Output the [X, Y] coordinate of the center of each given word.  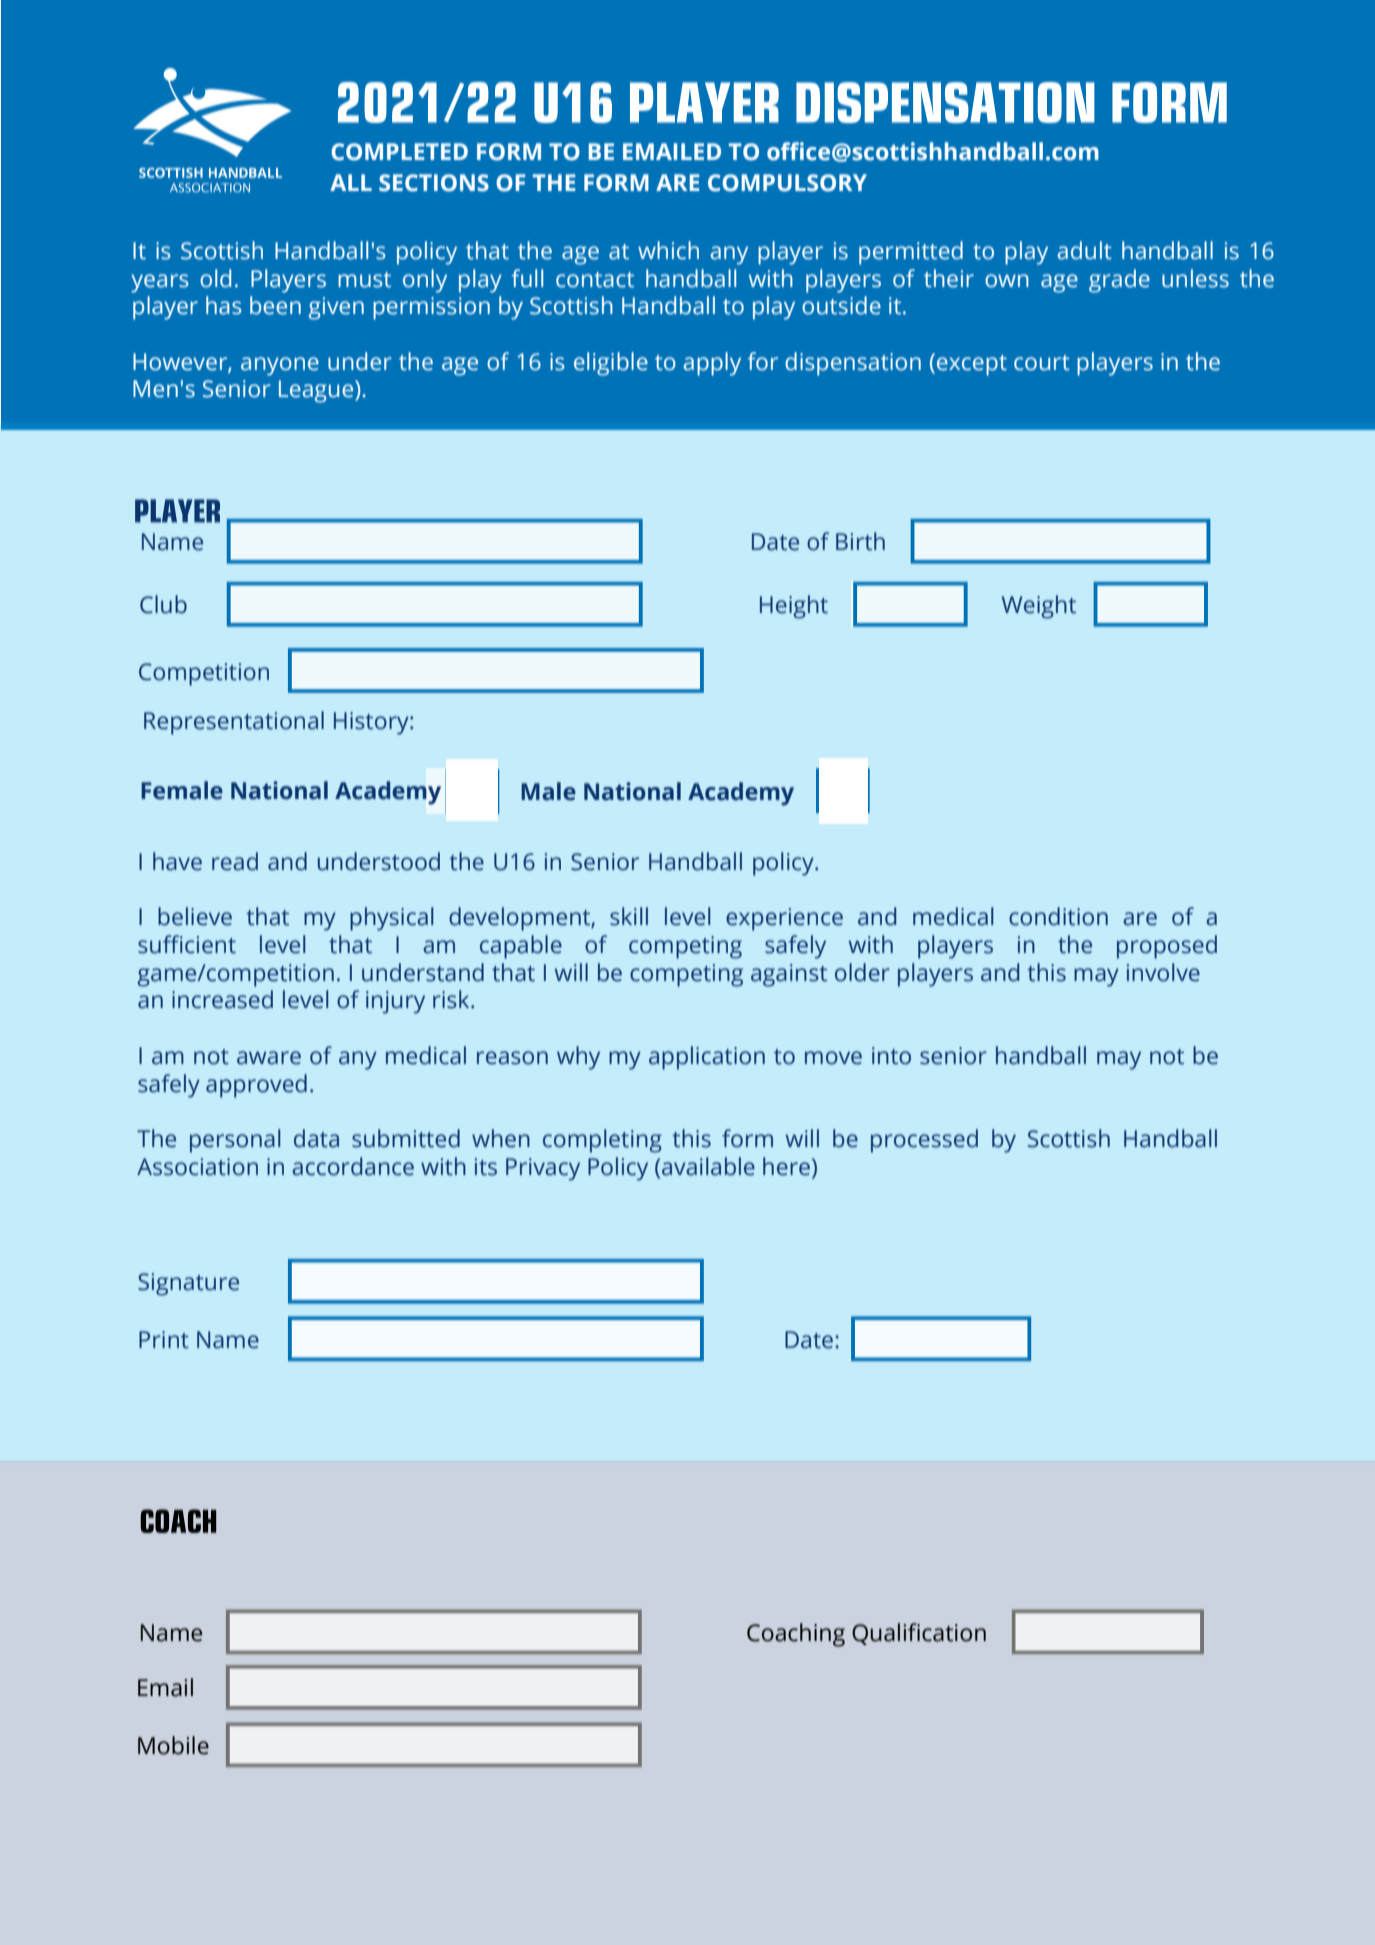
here [786, 1166]
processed [924, 1141]
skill [629, 916]
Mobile [173, 1745]
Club [163, 604]
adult [1084, 250]
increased [222, 999]
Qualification [919, 1634]
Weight [1039, 607]
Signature [188, 1284]
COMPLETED [399, 152]
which [668, 250]
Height [794, 607]
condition [1058, 916]
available [708, 1166]
